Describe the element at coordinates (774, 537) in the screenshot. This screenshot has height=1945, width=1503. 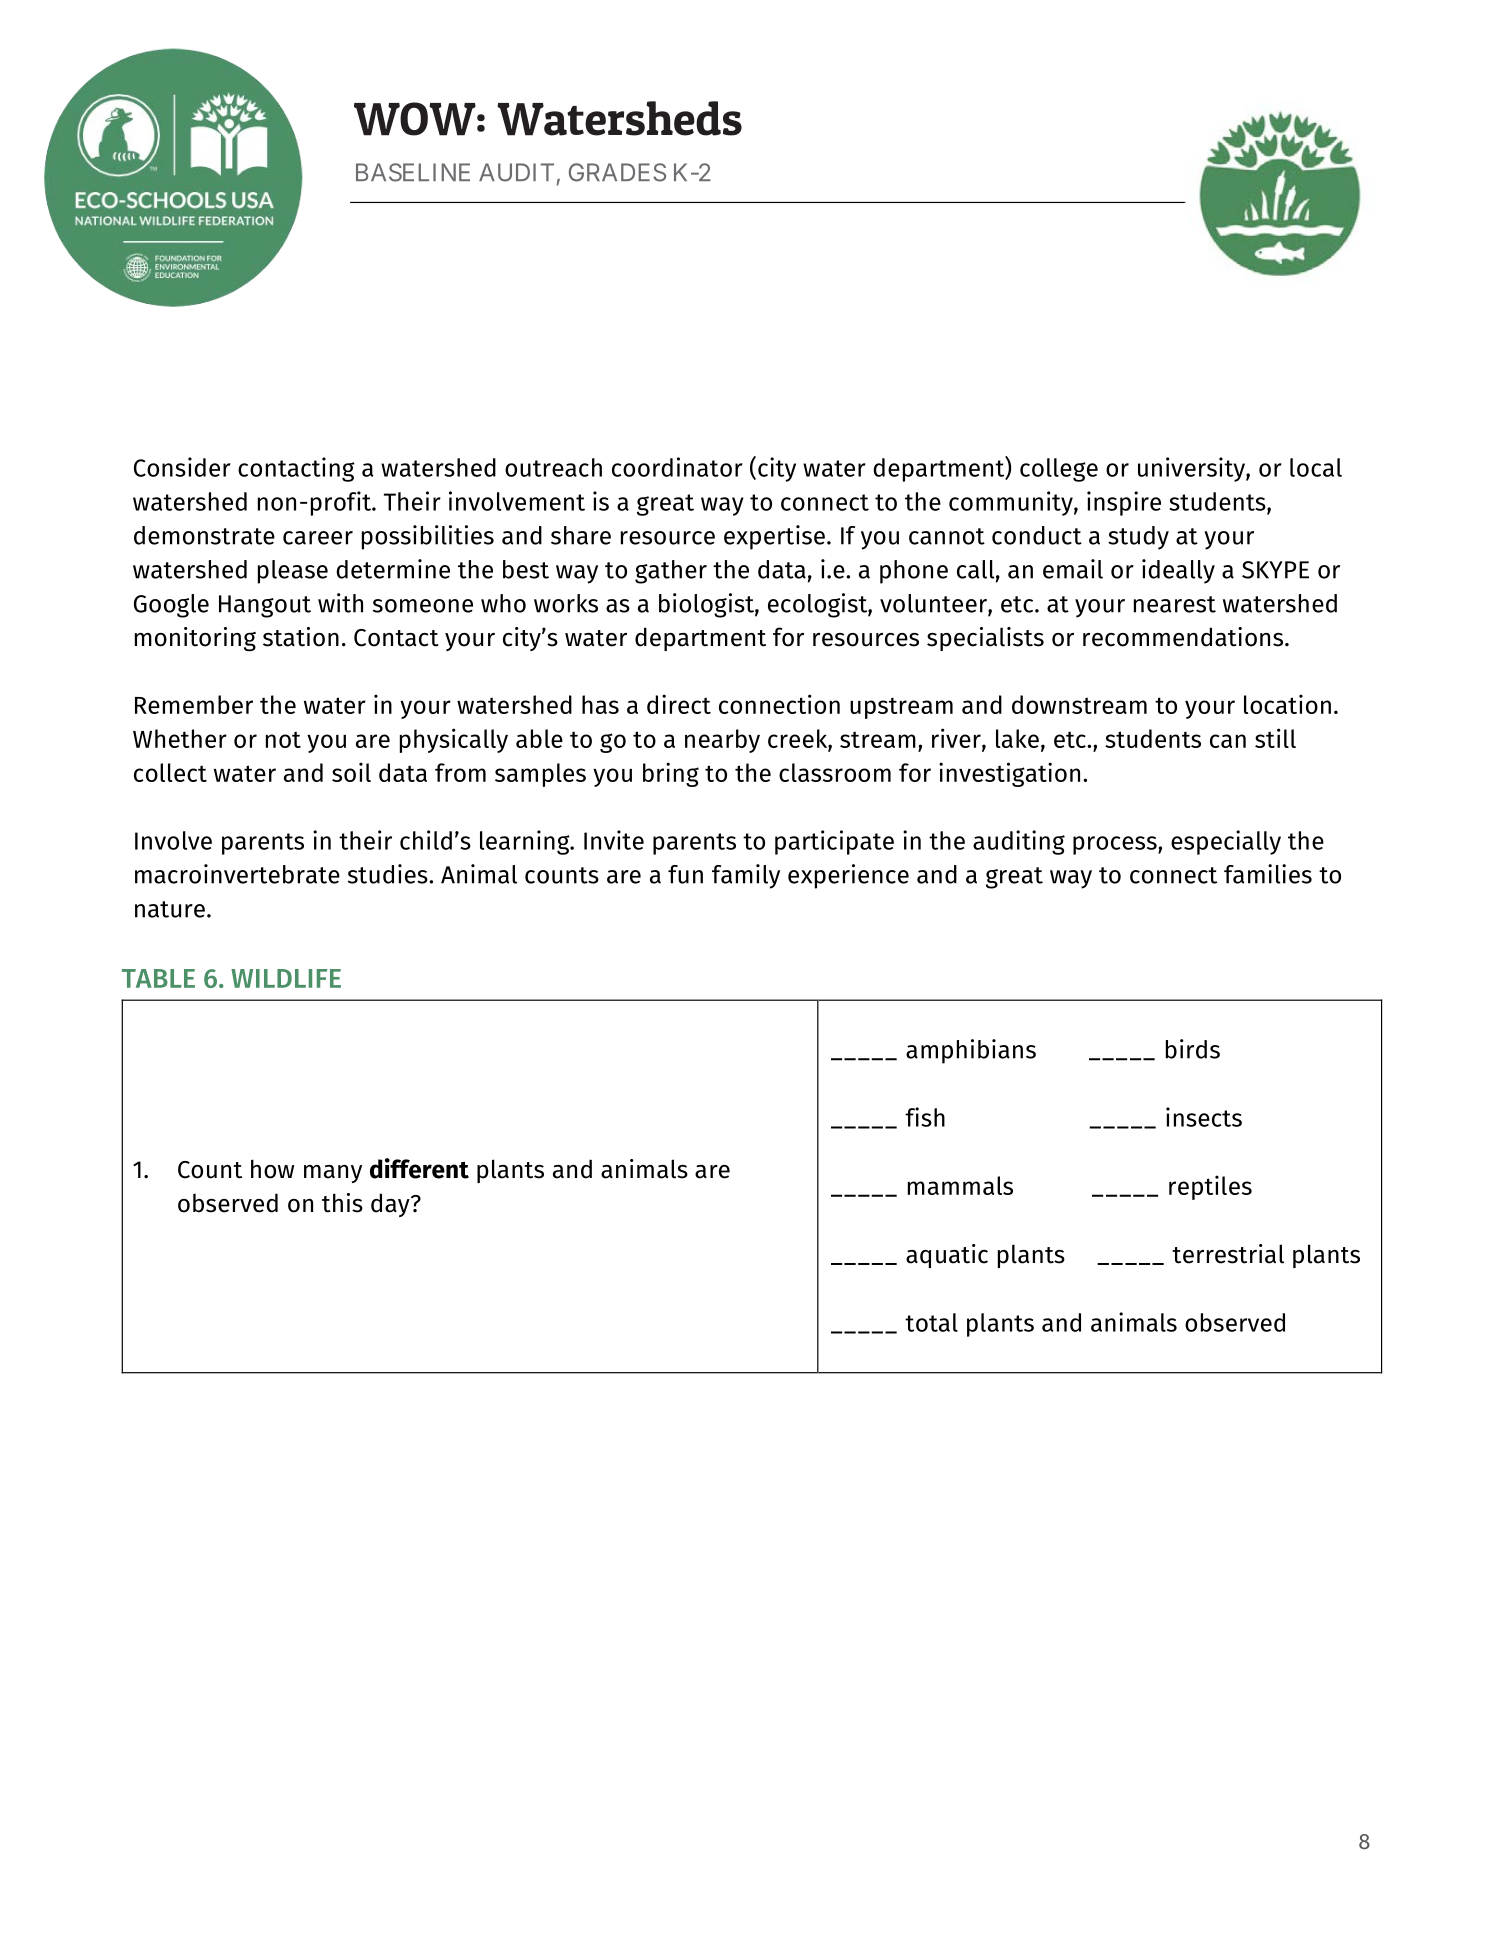
I see `expertise` at that location.
